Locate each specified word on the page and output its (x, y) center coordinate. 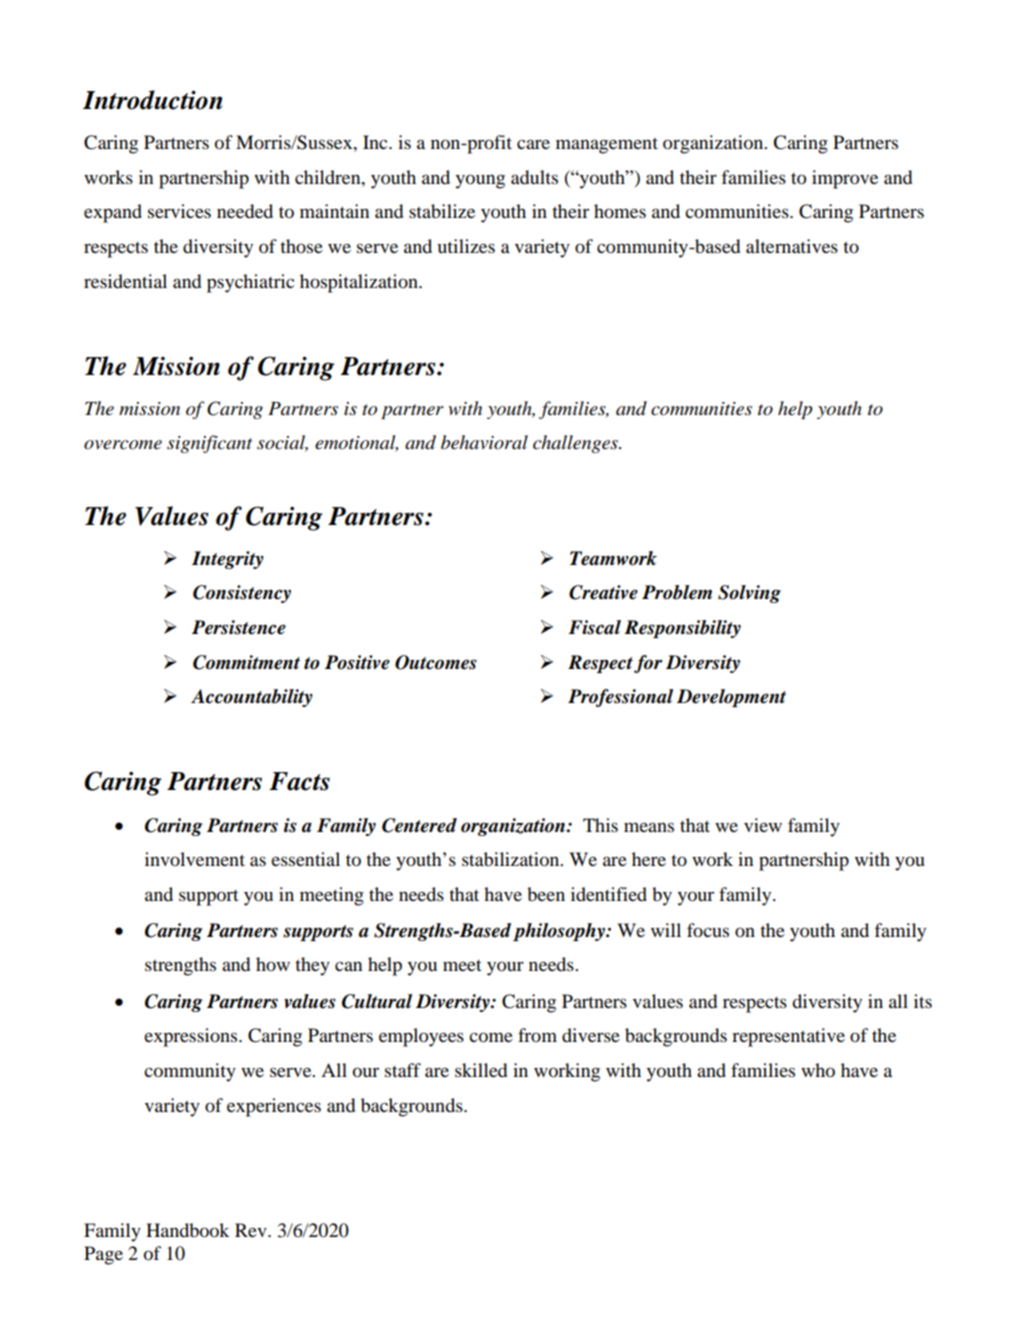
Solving (749, 594)
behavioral (484, 442)
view (763, 825)
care (533, 144)
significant (209, 444)
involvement (195, 859)
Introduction (153, 100)
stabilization (512, 859)
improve (845, 179)
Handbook (188, 1230)
